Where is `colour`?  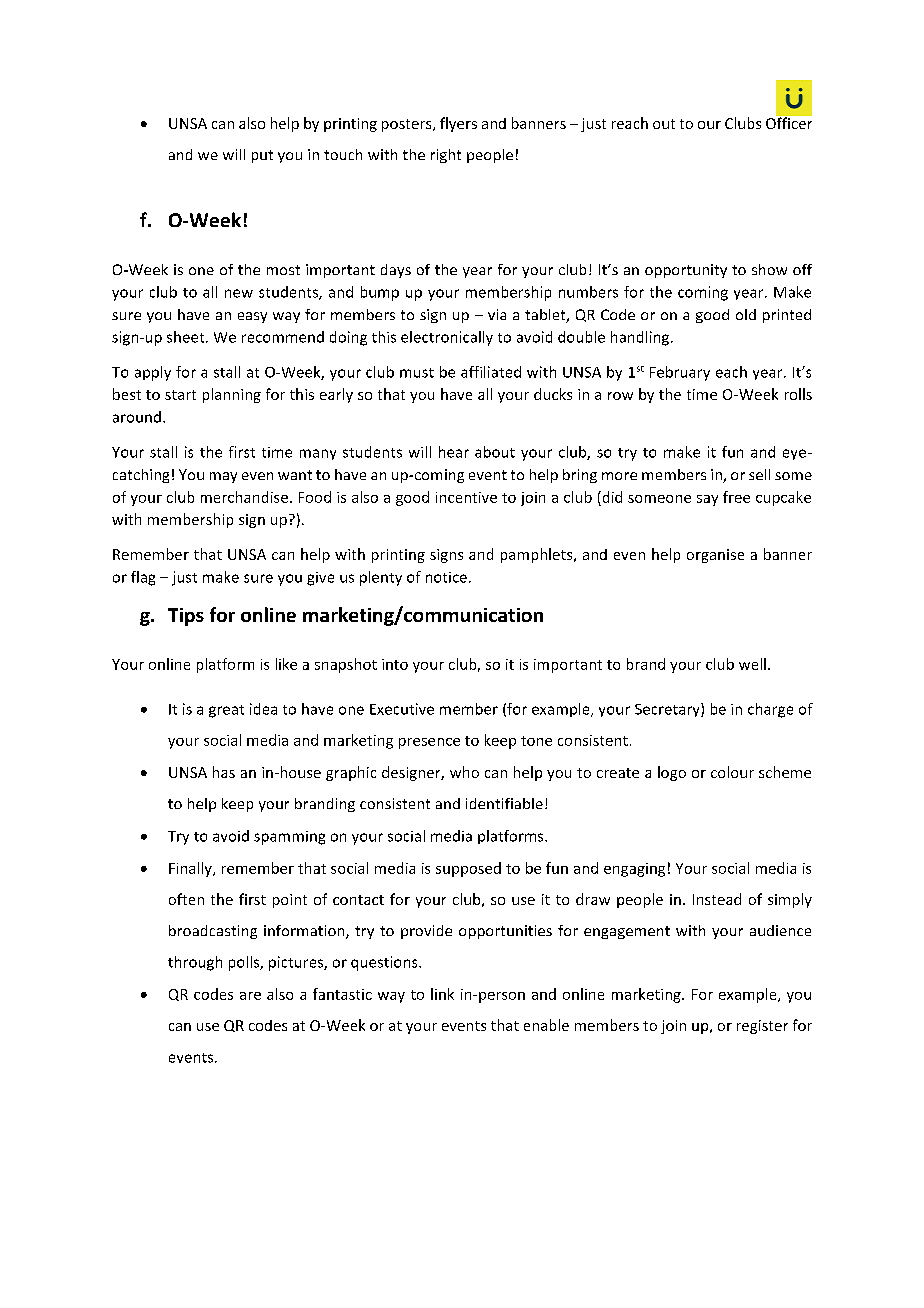 colour is located at coordinates (732, 772).
